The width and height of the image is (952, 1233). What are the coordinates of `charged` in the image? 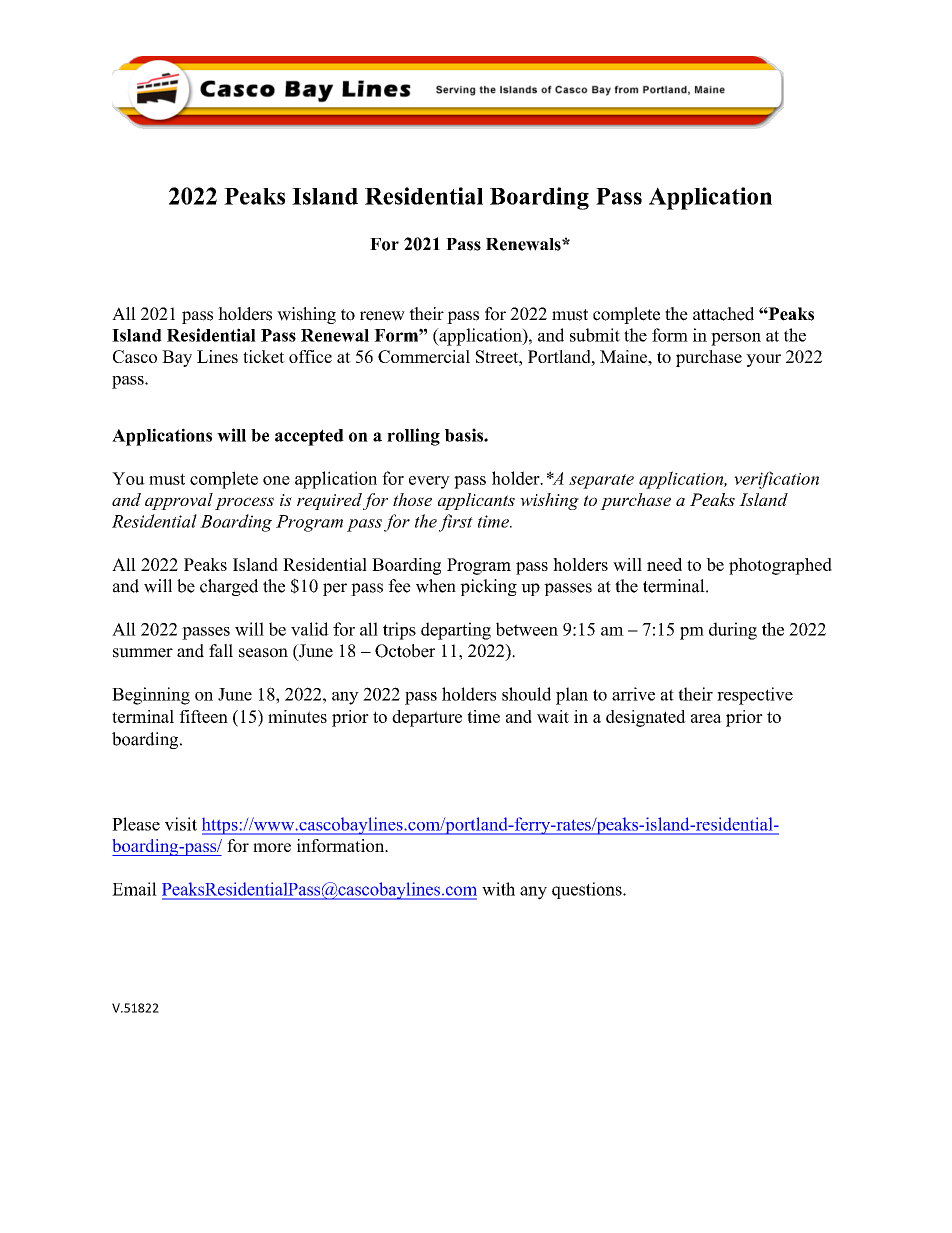 It's located at (229, 587).
